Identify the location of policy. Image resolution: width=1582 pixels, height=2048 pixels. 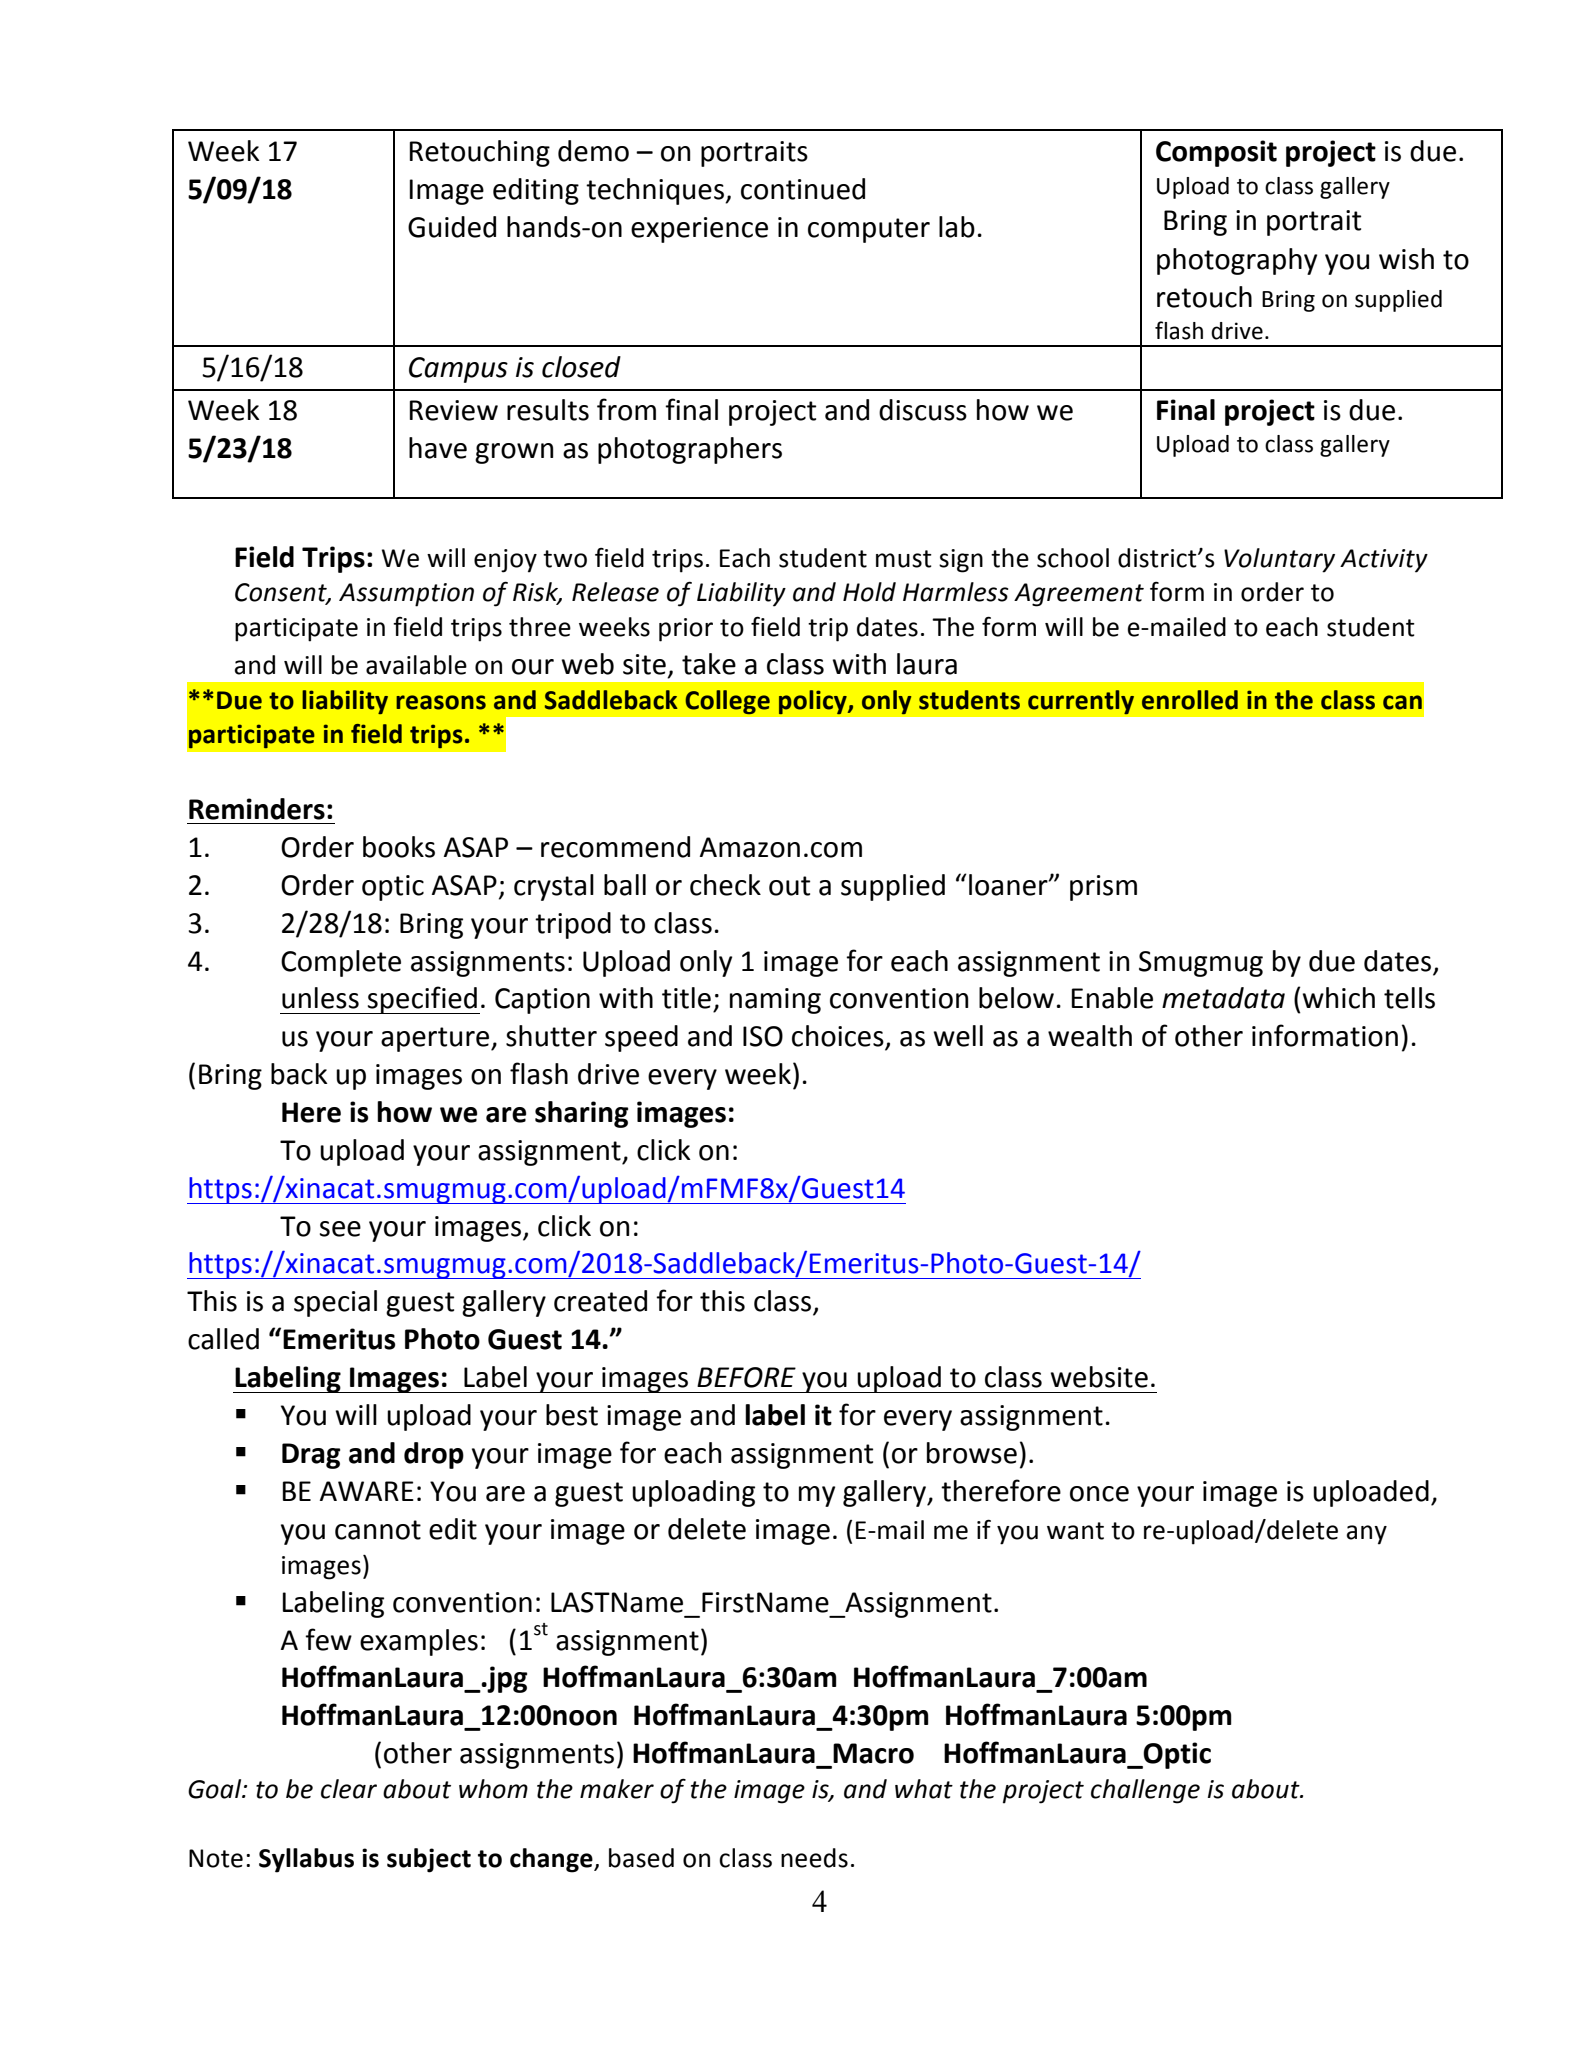
(814, 702).
